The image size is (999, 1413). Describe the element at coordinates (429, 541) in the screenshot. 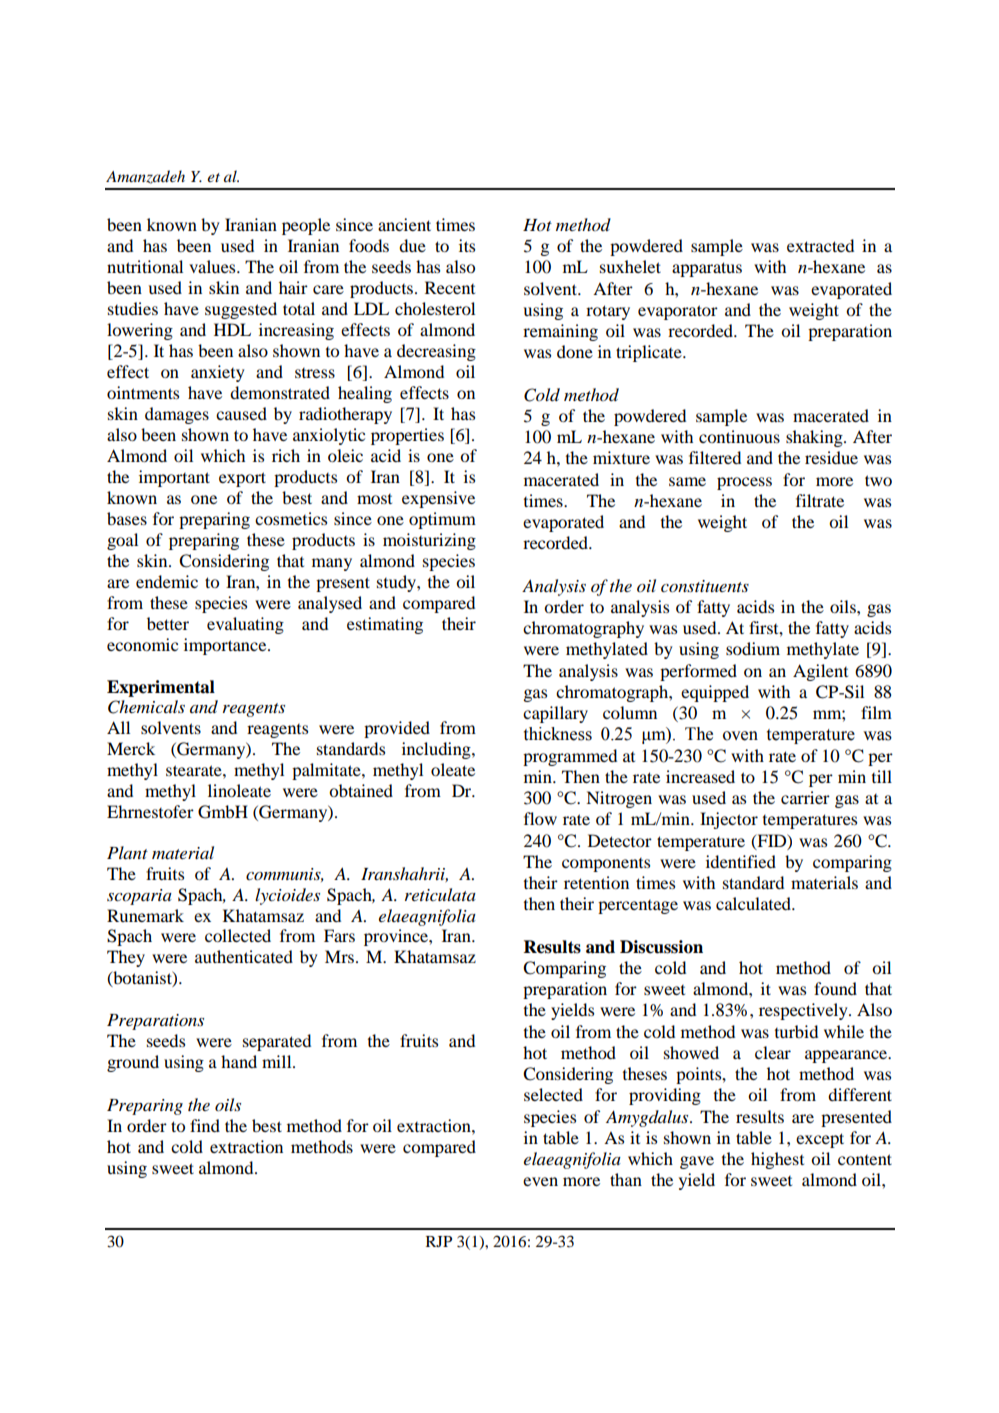

I see `moisturizing` at that location.
